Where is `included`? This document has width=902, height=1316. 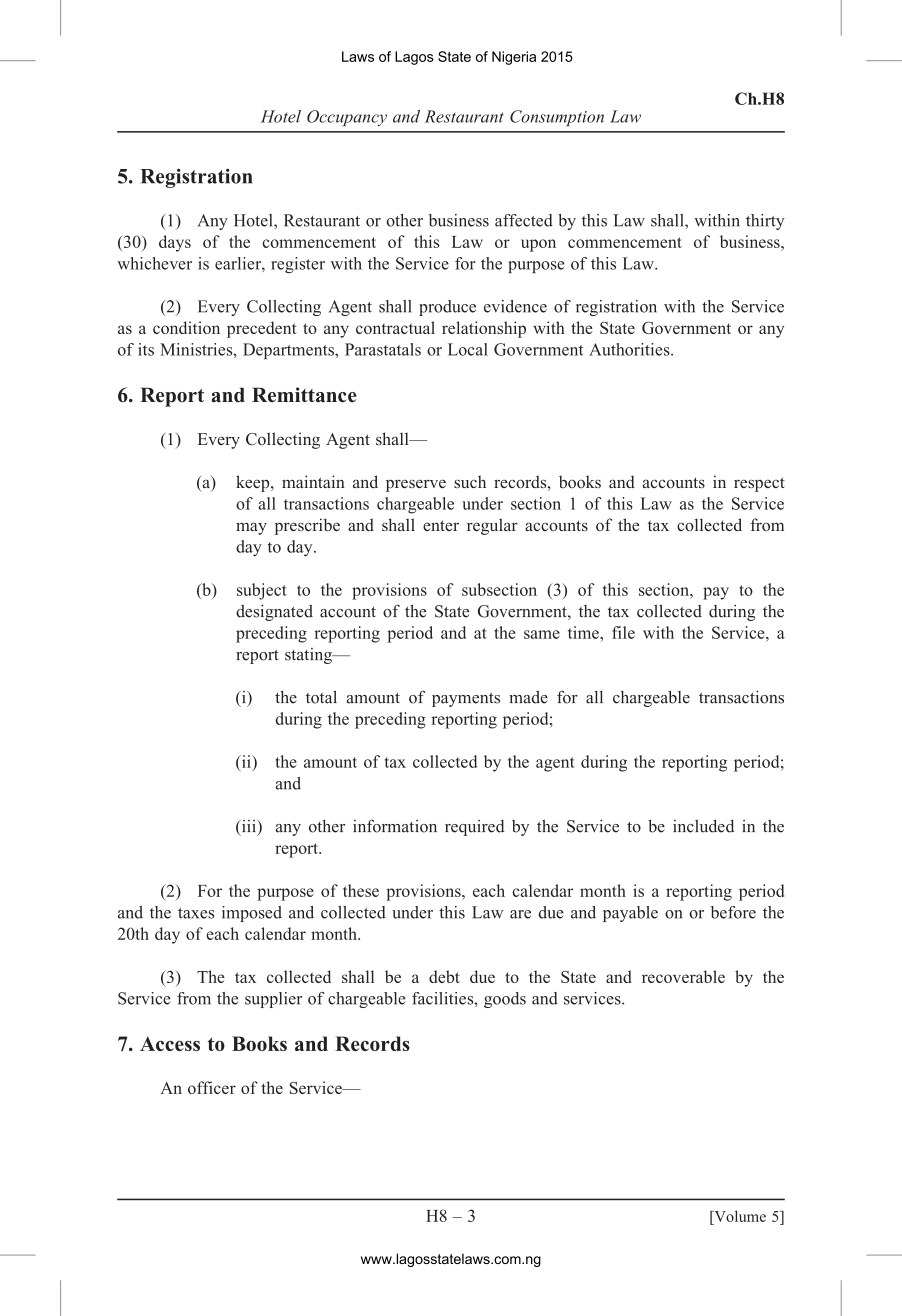 included is located at coordinates (703, 826).
